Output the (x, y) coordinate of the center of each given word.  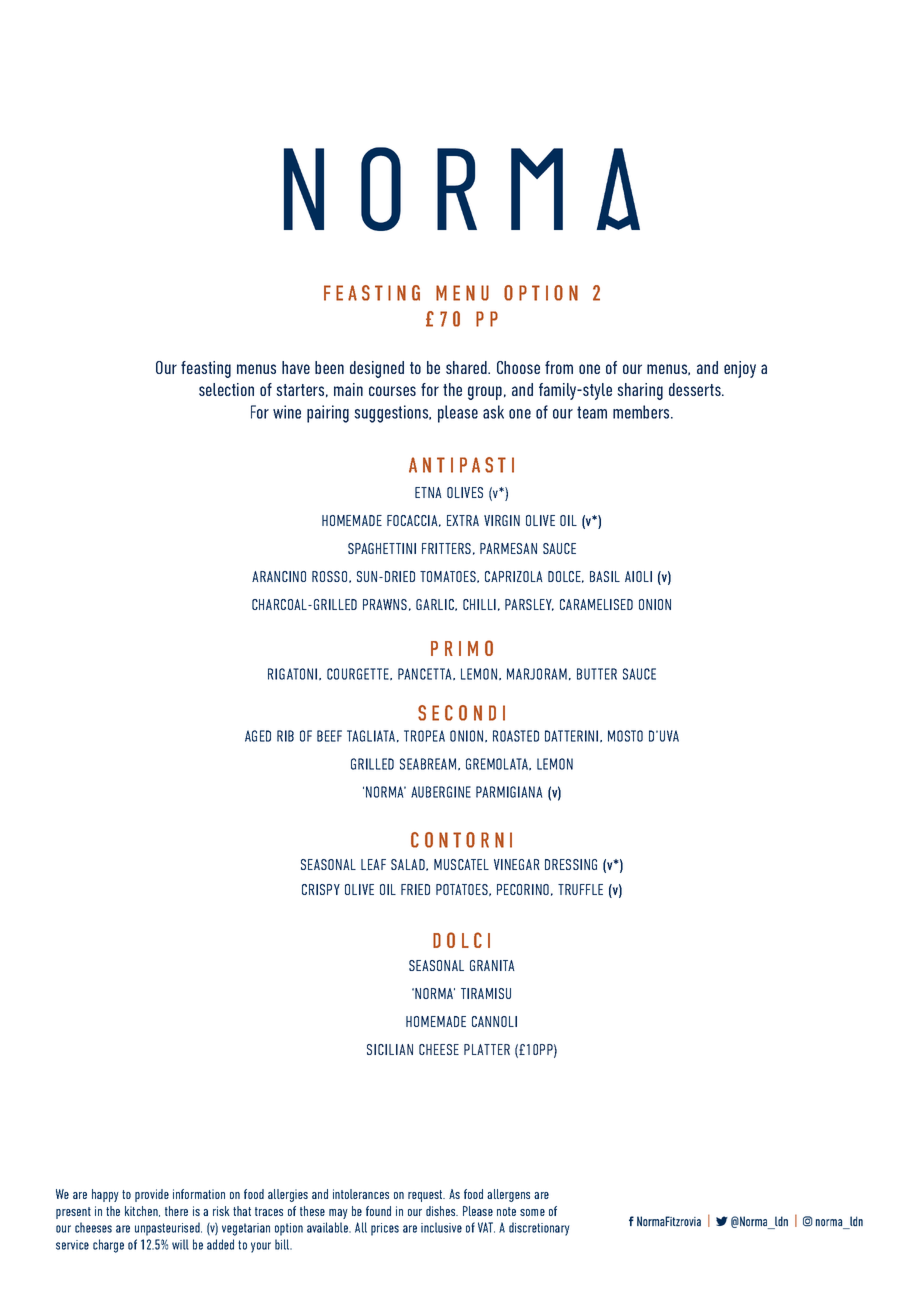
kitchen (142, 1211)
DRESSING (571, 864)
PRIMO (462, 648)
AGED (258, 736)
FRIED (415, 889)
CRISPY (321, 889)
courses (392, 391)
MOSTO (625, 736)
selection (226, 389)
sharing (640, 391)
